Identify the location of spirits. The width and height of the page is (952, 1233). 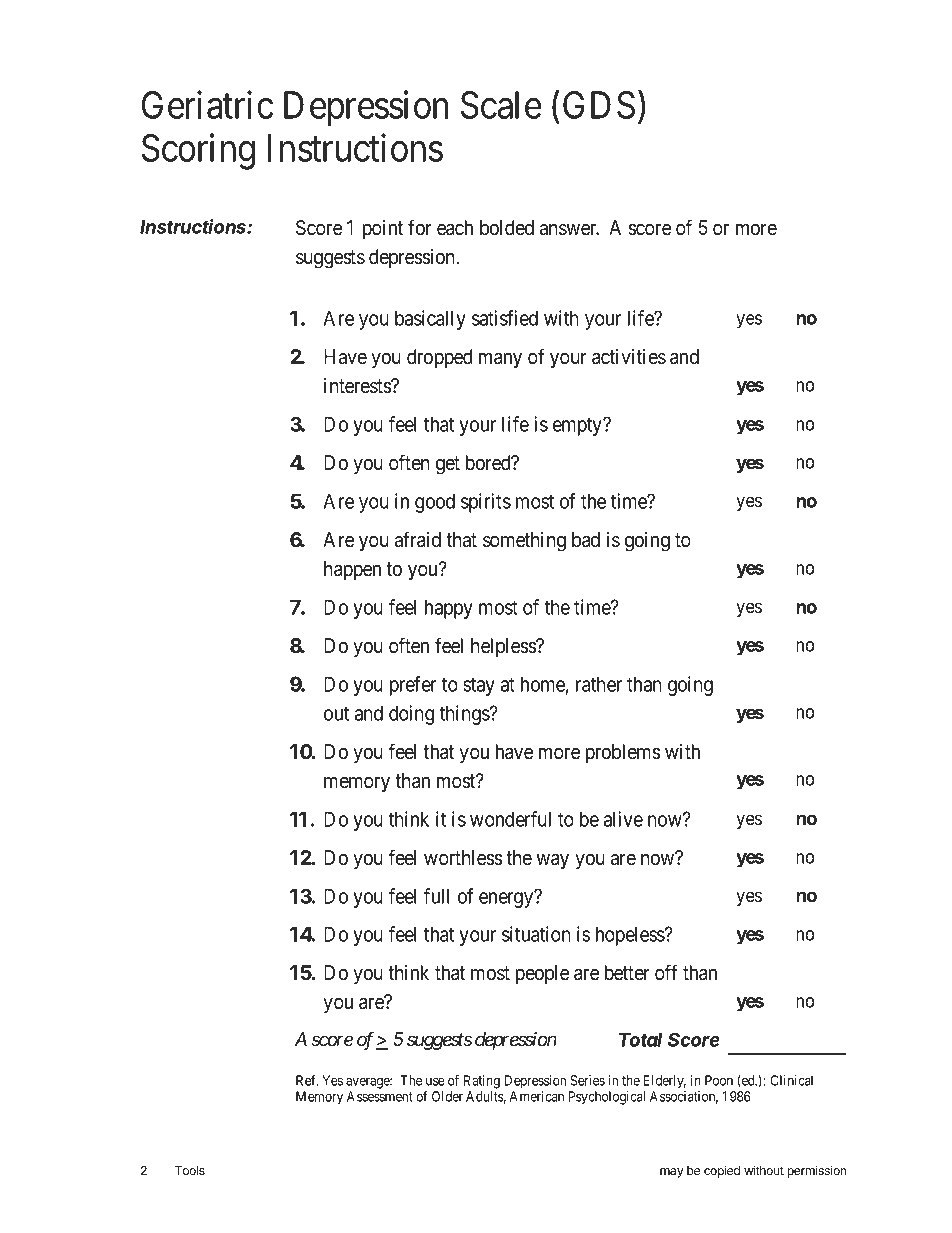
(486, 503).
